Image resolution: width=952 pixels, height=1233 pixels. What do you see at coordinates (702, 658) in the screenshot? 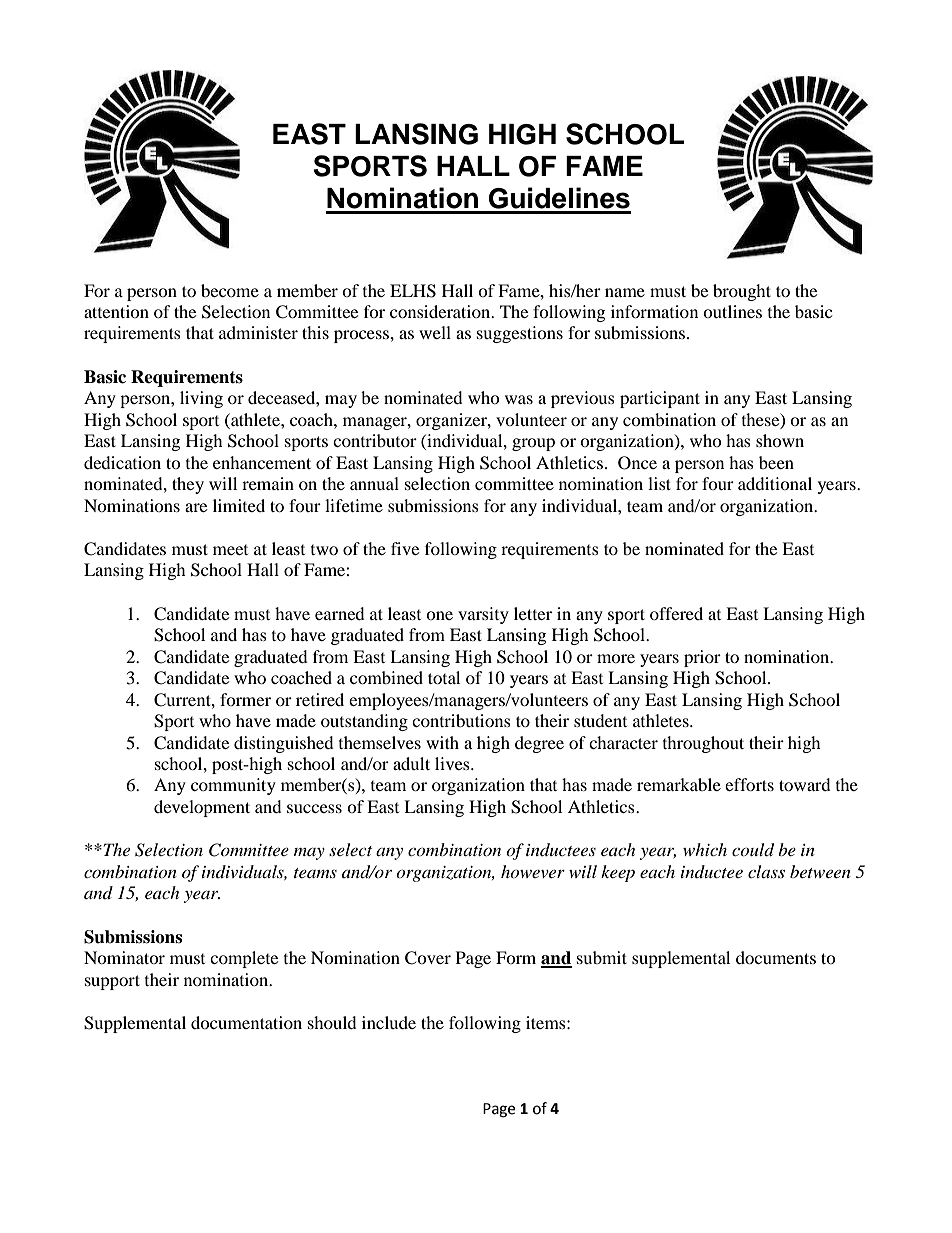
I see `prior` at bounding box center [702, 658].
